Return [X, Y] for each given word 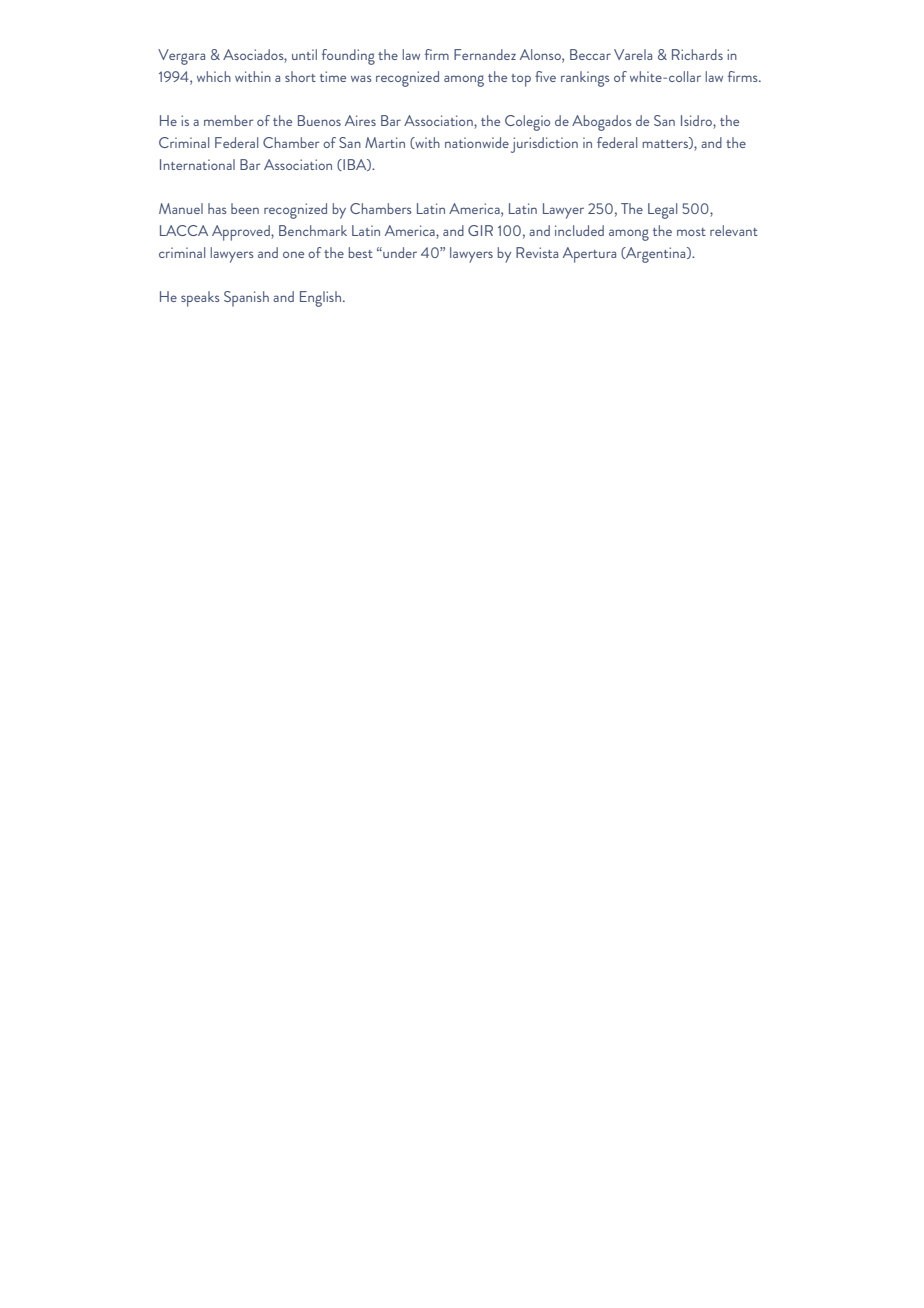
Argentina [656, 255]
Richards [697, 54]
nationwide [477, 142]
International [197, 164]
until [304, 54]
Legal [662, 211]
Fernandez [485, 54]
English [322, 299]
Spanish [246, 299]
